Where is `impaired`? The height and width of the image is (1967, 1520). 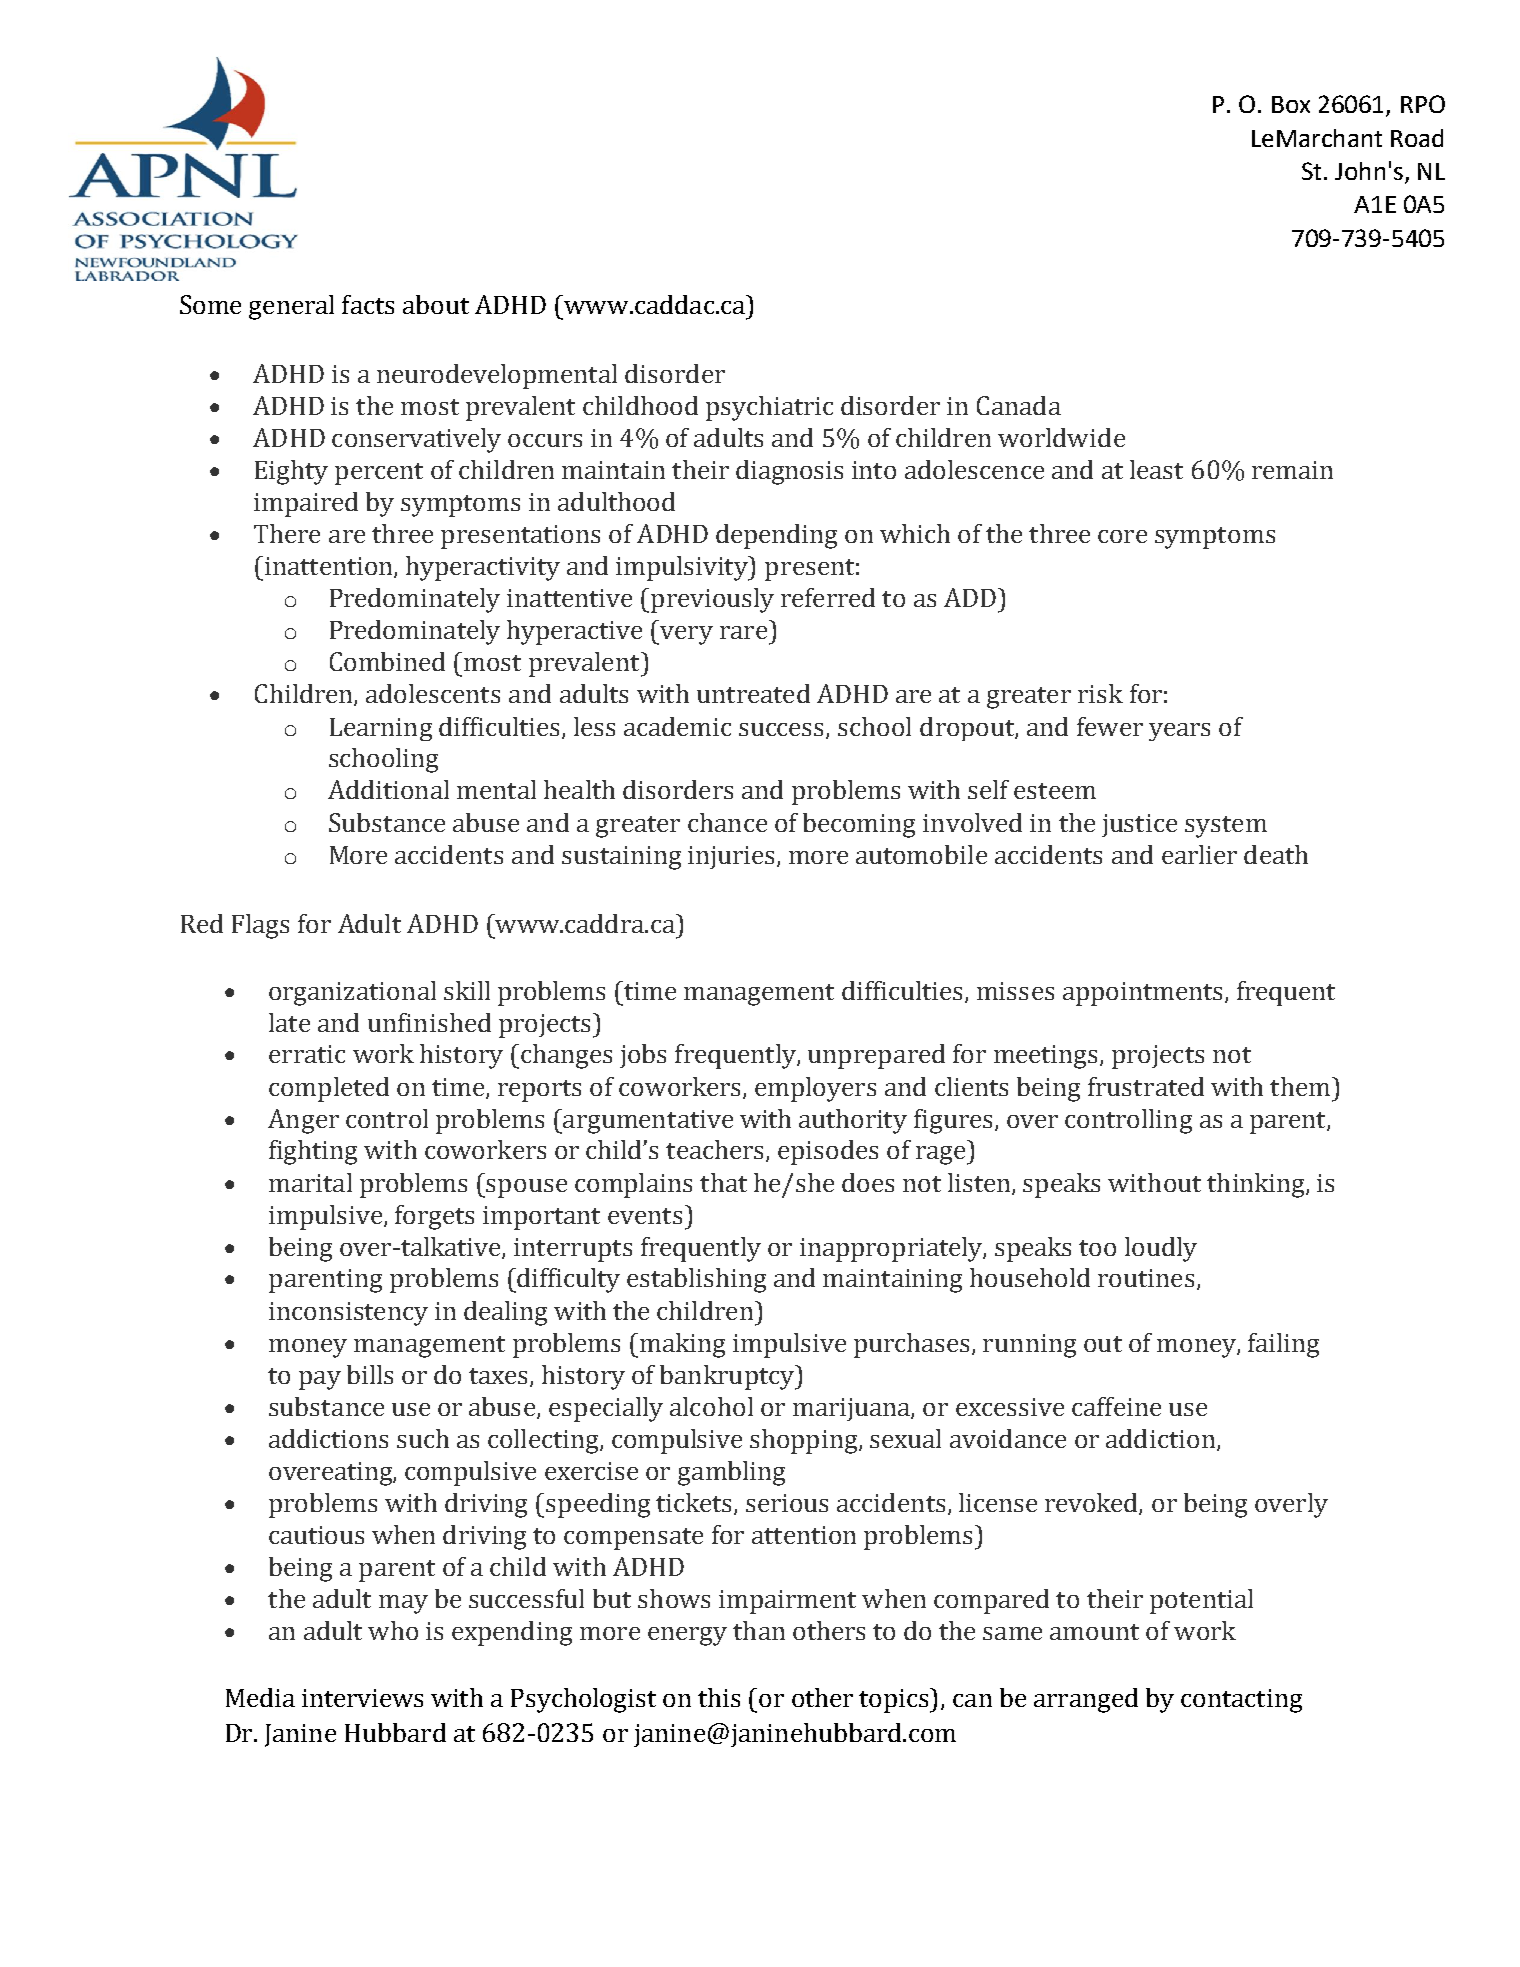
impaired is located at coordinates (306, 504).
